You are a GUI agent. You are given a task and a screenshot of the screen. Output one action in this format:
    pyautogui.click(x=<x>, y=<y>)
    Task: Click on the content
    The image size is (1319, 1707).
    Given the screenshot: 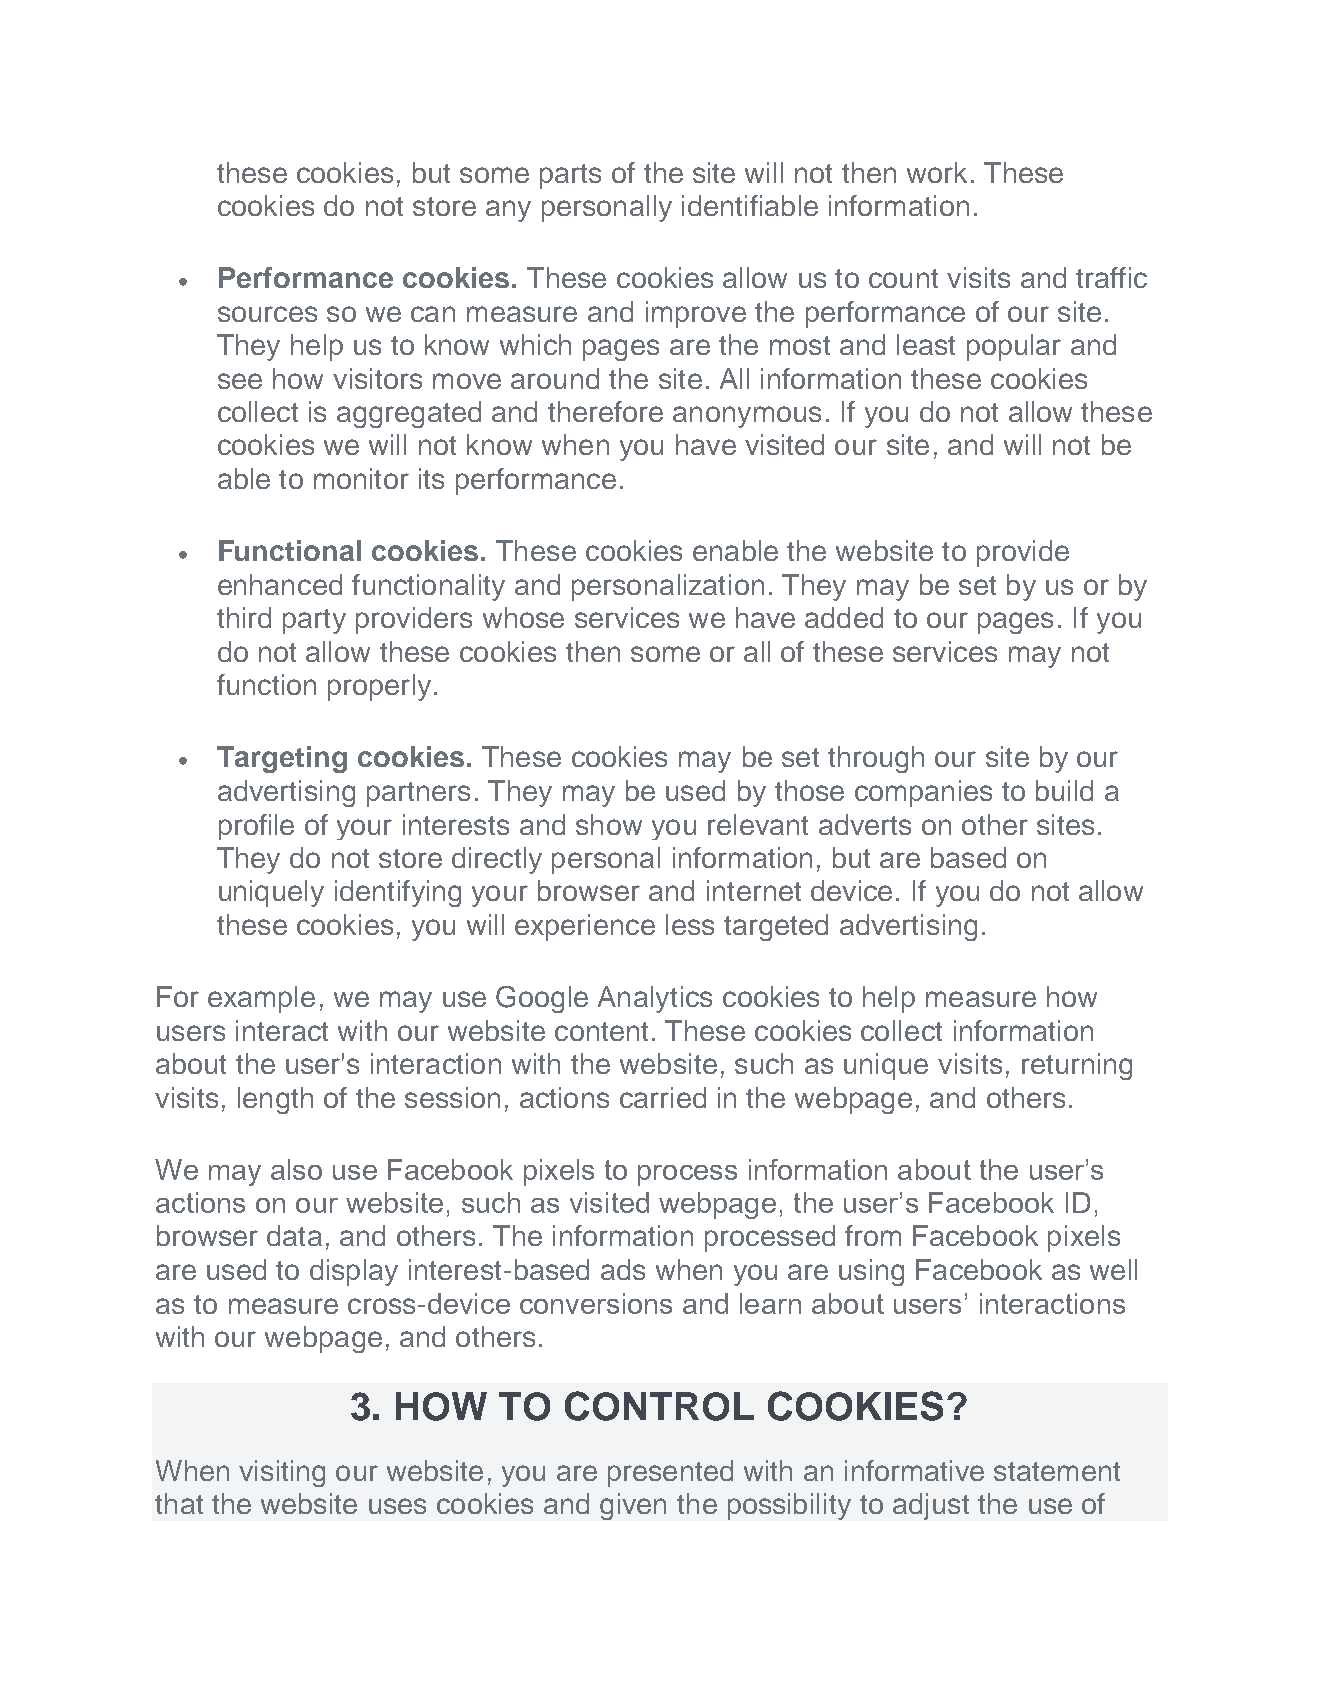 What is the action you would take?
    pyautogui.click(x=601, y=1031)
